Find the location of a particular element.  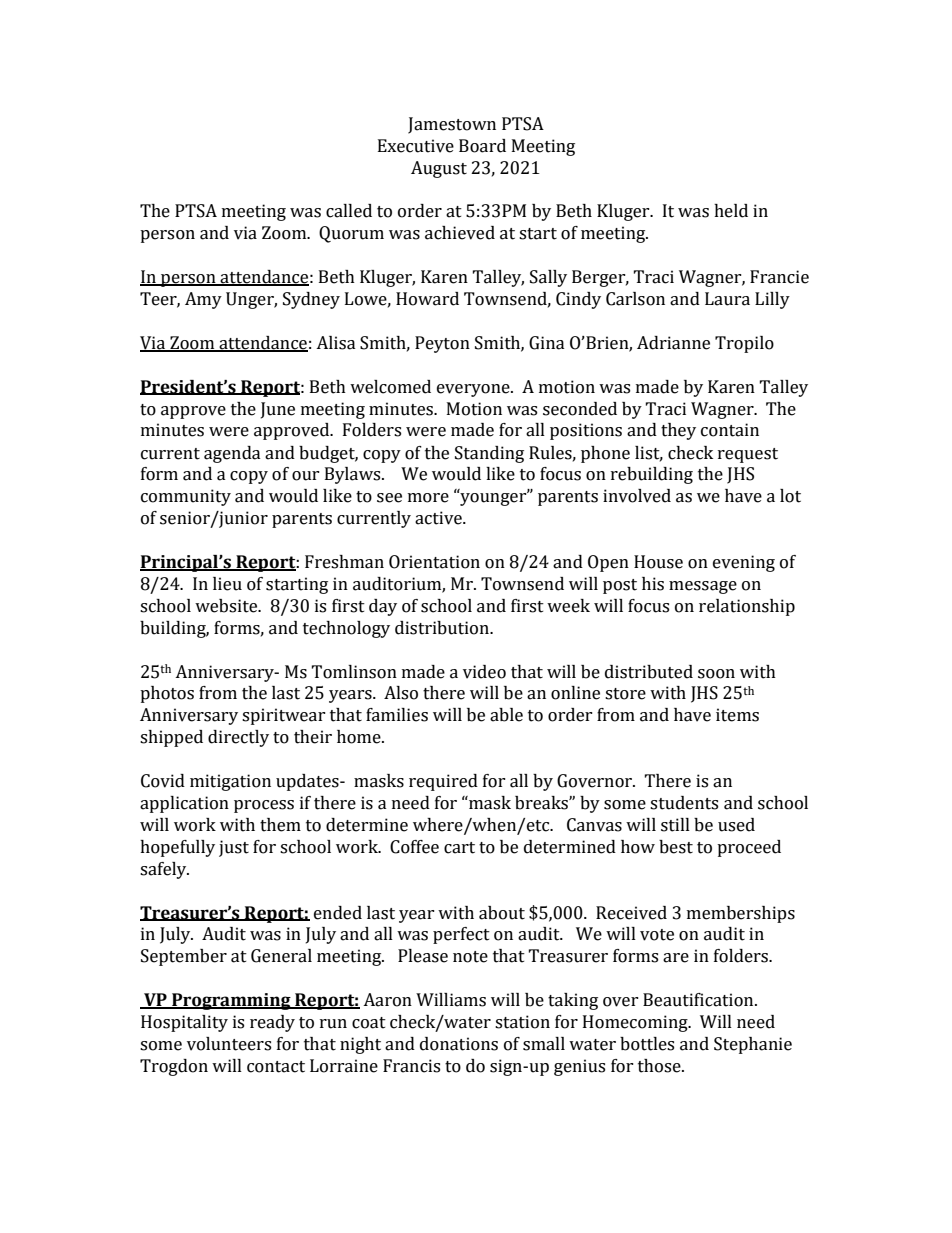

agenda is located at coordinates (232, 454).
